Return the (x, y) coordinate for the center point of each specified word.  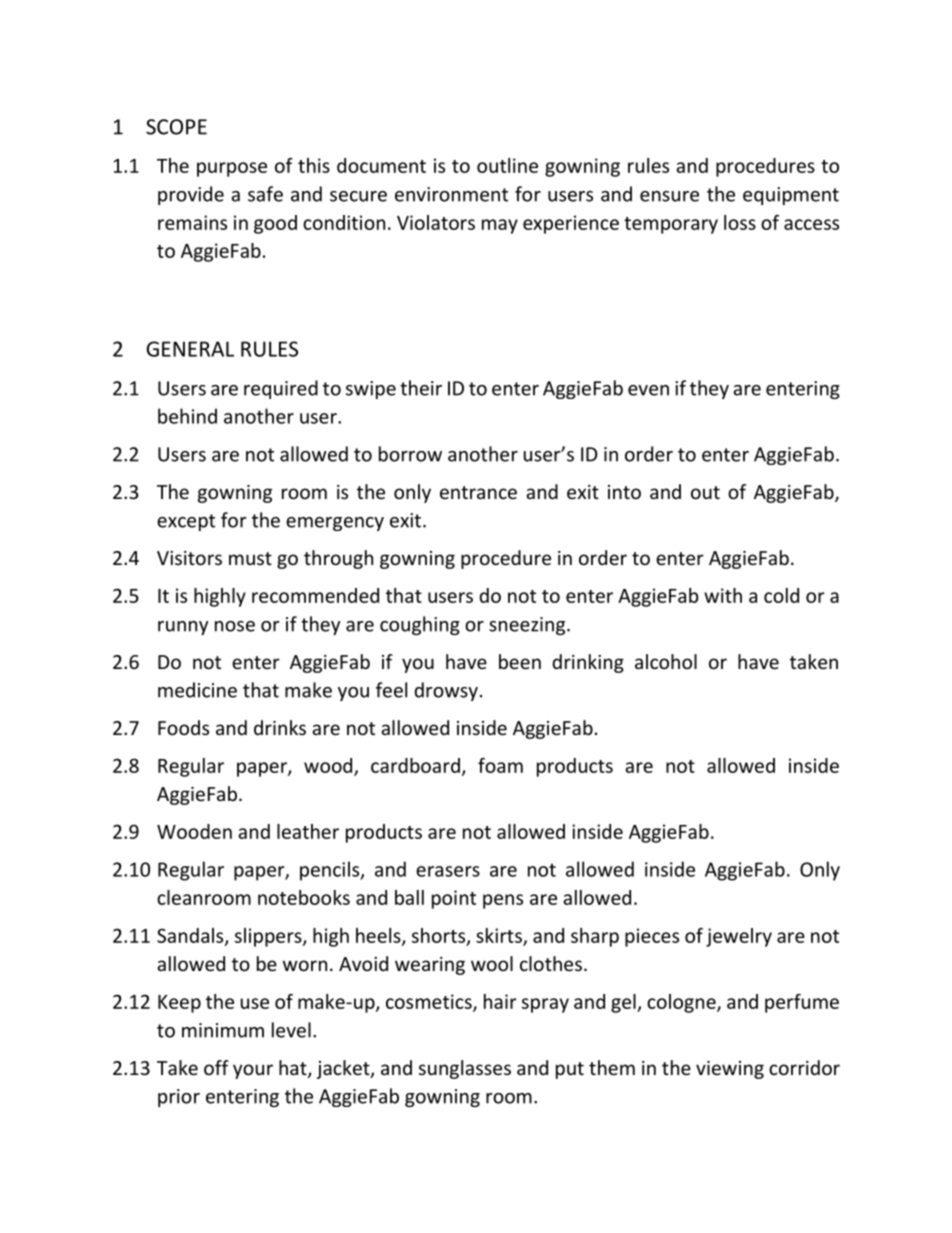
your (253, 1071)
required (281, 389)
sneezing (528, 626)
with (723, 595)
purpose (232, 169)
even (648, 390)
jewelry (739, 937)
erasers (448, 871)
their (421, 388)
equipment (791, 196)
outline (507, 165)
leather (308, 831)
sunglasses (465, 1069)
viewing (730, 1070)
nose (235, 626)
